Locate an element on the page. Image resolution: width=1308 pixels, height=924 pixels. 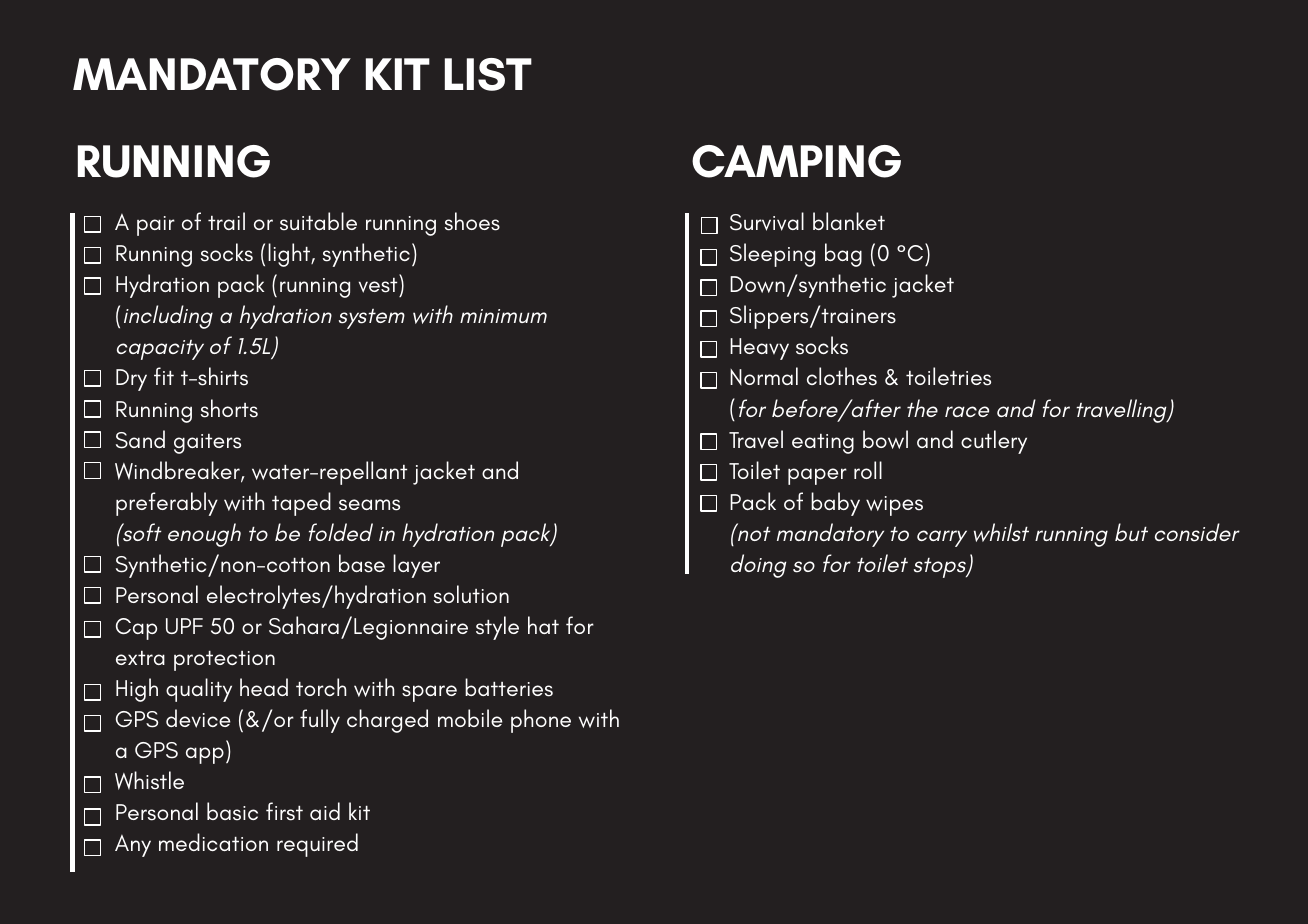
phone is located at coordinates (541, 721).
